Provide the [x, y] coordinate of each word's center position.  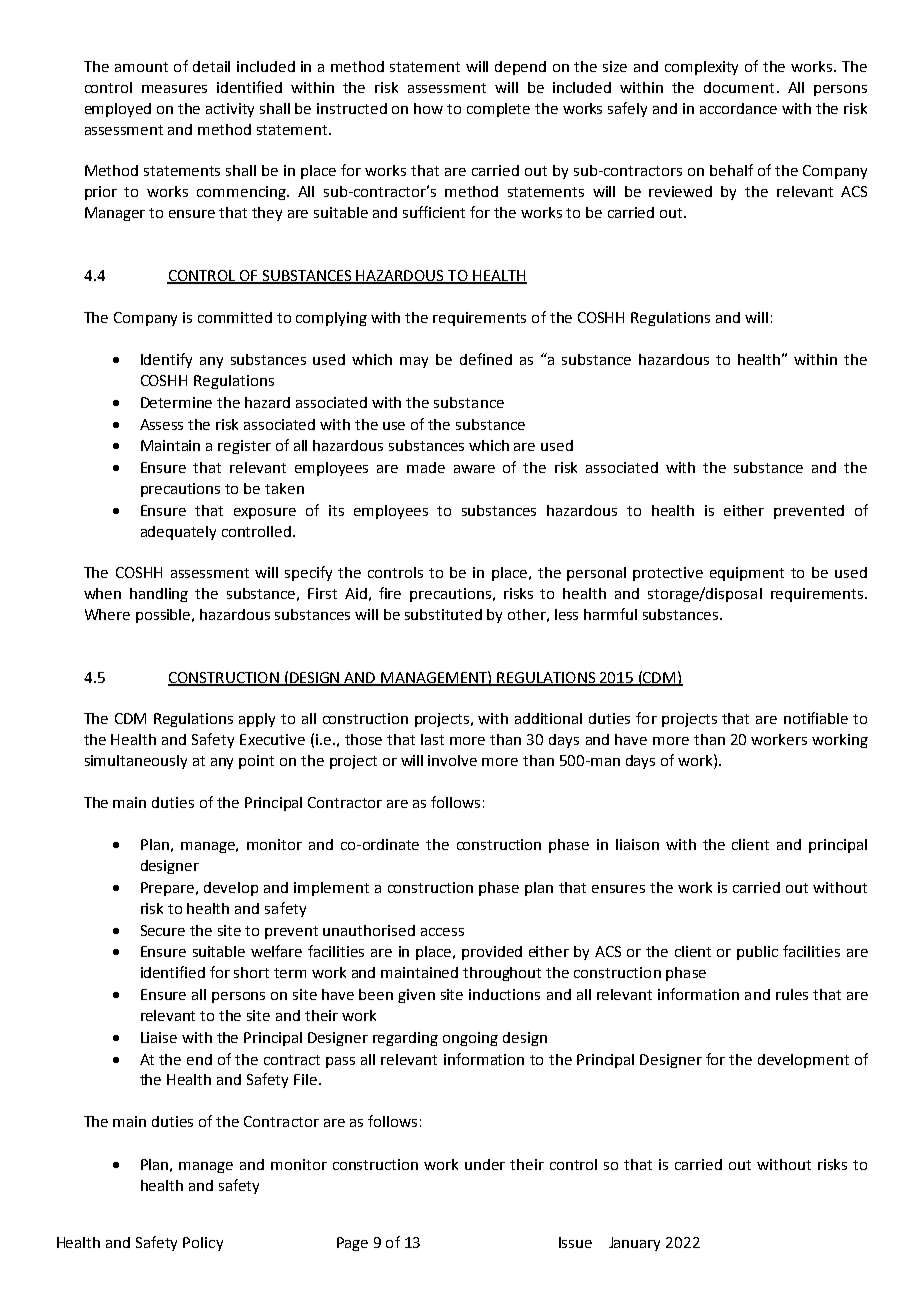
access [442, 932]
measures [174, 89]
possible [164, 616]
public [757, 953]
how [428, 108]
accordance [738, 108]
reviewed [680, 191]
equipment [747, 574]
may [414, 362]
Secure [163, 930]
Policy [203, 1244]
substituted [443, 614]
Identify [166, 360]
